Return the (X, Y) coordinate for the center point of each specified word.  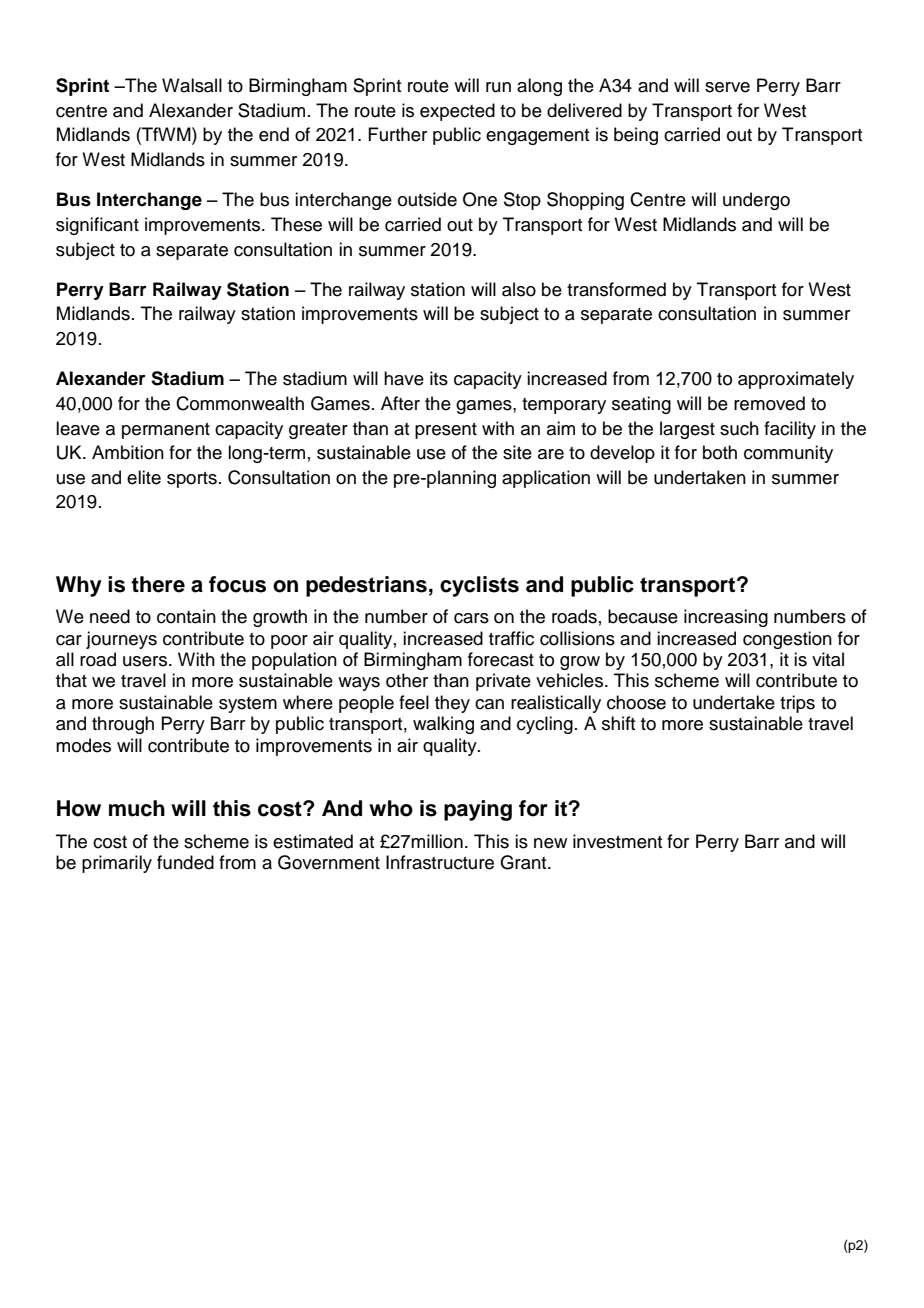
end (274, 134)
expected (457, 112)
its (439, 378)
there (158, 584)
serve (727, 87)
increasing (726, 618)
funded (185, 862)
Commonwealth (240, 403)
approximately (796, 380)
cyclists (479, 586)
